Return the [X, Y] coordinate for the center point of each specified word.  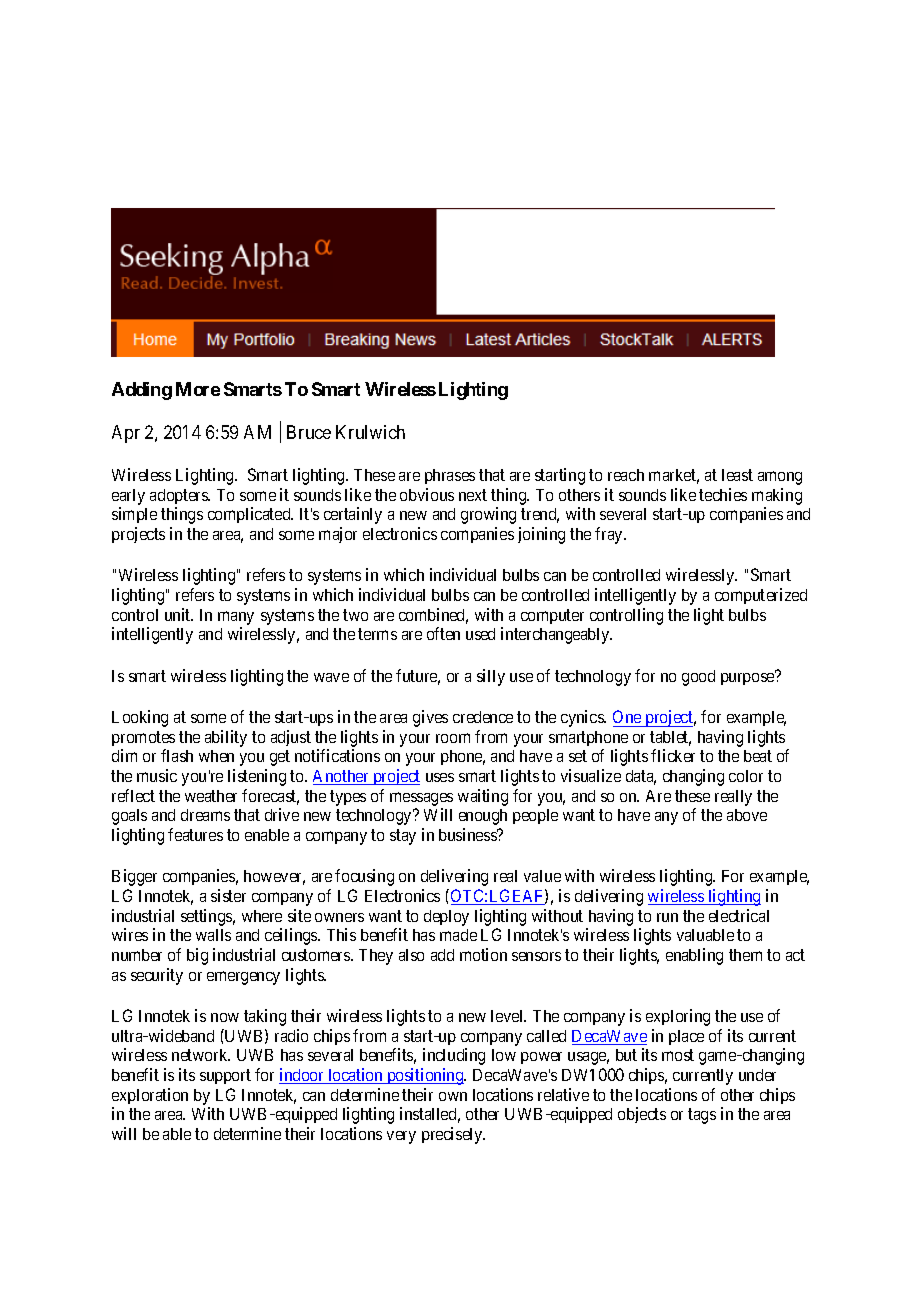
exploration [150, 1096]
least [737, 475]
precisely [453, 1135]
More [198, 389]
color [746, 776]
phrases [450, 476]
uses [440, 777]
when [216, 756]
